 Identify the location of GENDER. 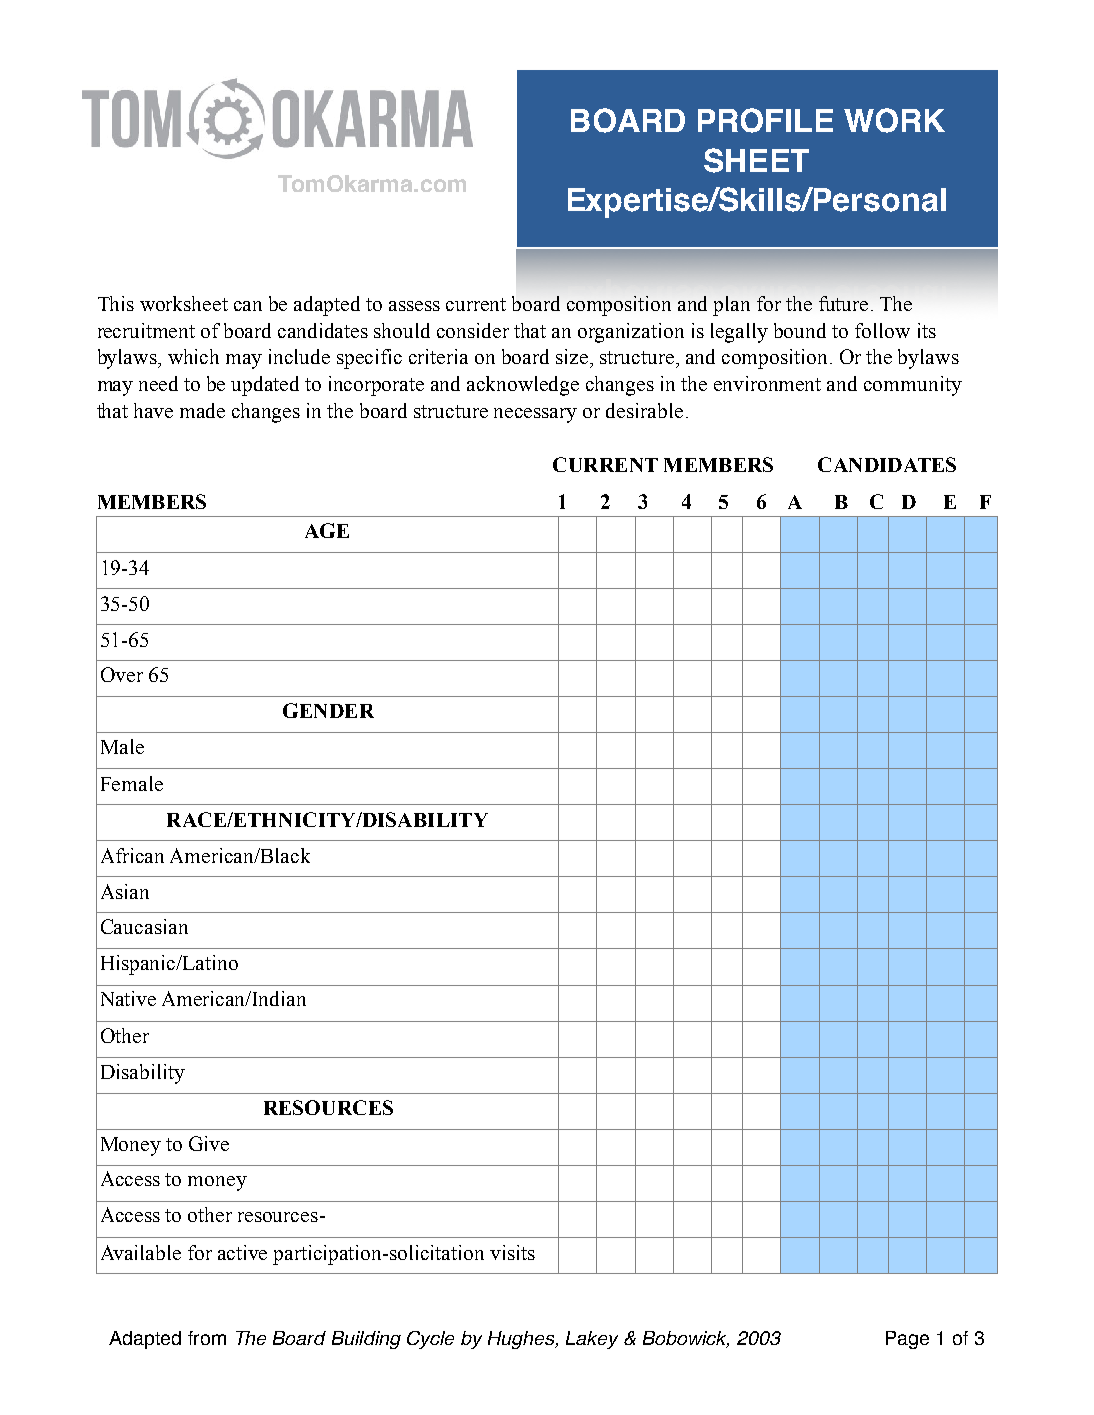
(328, 710).
